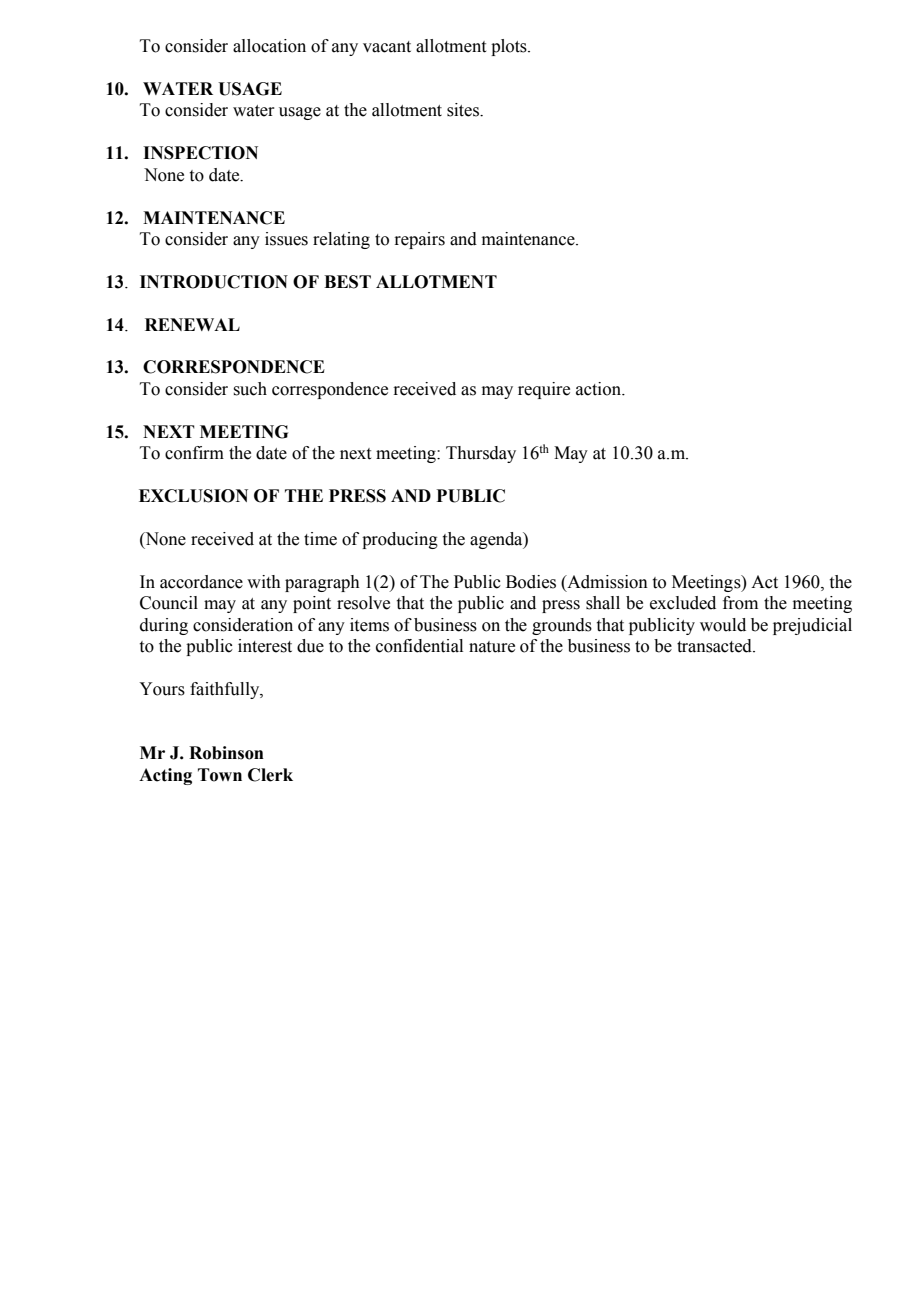  I want to click on plots, so click(510, 47).
